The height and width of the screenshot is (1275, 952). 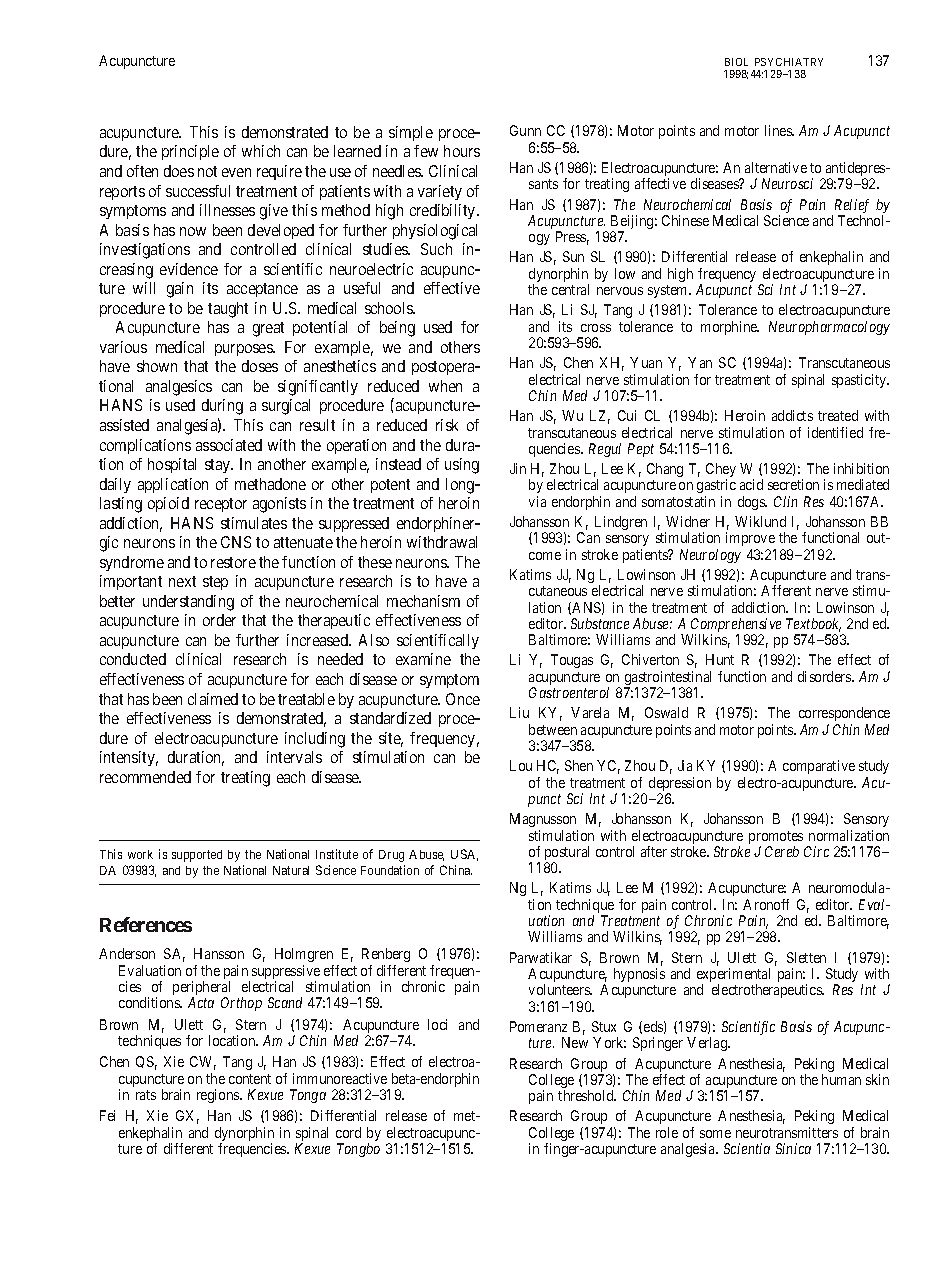 What do you see at coordinates (190, 152) in the screenshot?
I see `principle` at bounding box center [190, 152].
